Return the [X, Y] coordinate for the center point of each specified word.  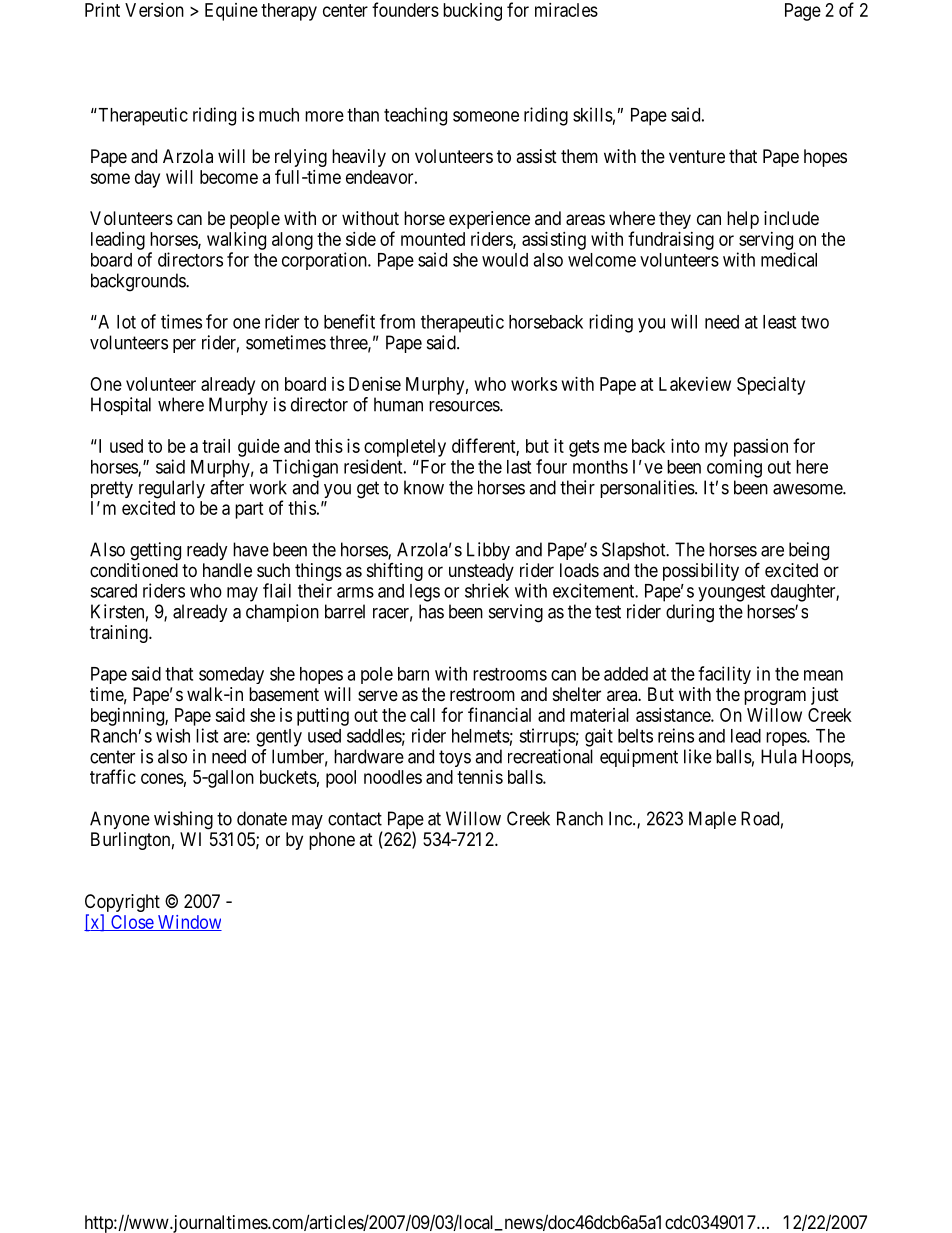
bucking [472, 12]
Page [803, 12]
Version [154, 10]
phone [332, 841]
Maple [712, 820]
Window [188, 923]
